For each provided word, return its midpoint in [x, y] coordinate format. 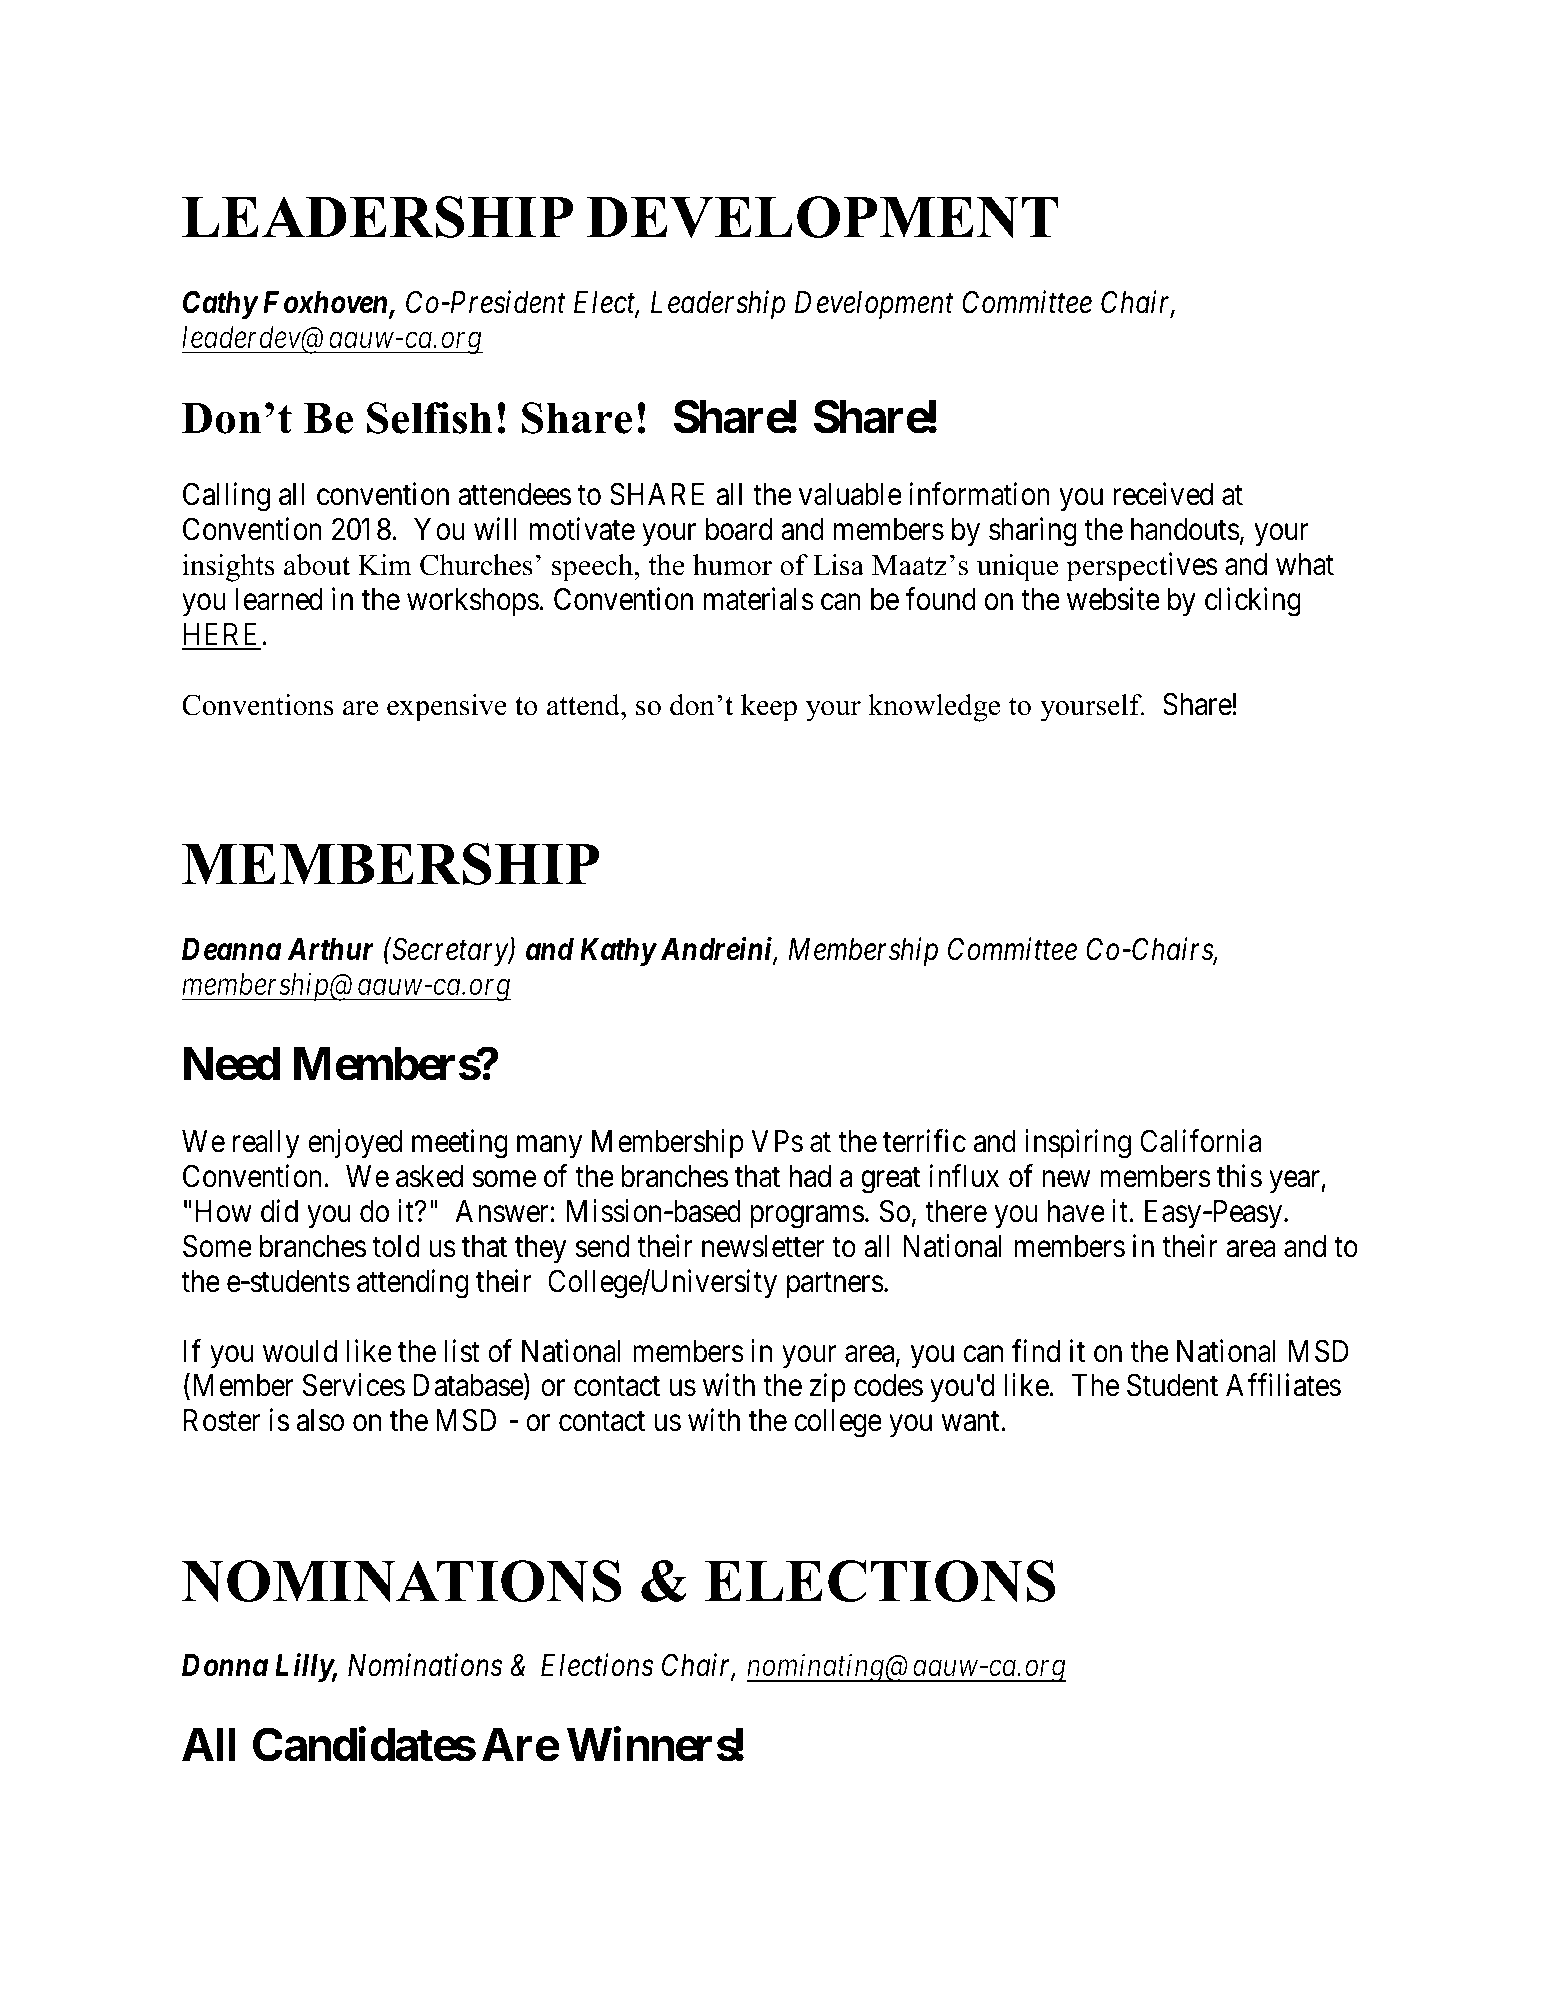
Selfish [429, 418]
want [972, 1422]
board [739, 529]
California [1200, 1141]
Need [232, 1064]
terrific [924, 1141]
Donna [225, 1665]
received [1163, 494]
